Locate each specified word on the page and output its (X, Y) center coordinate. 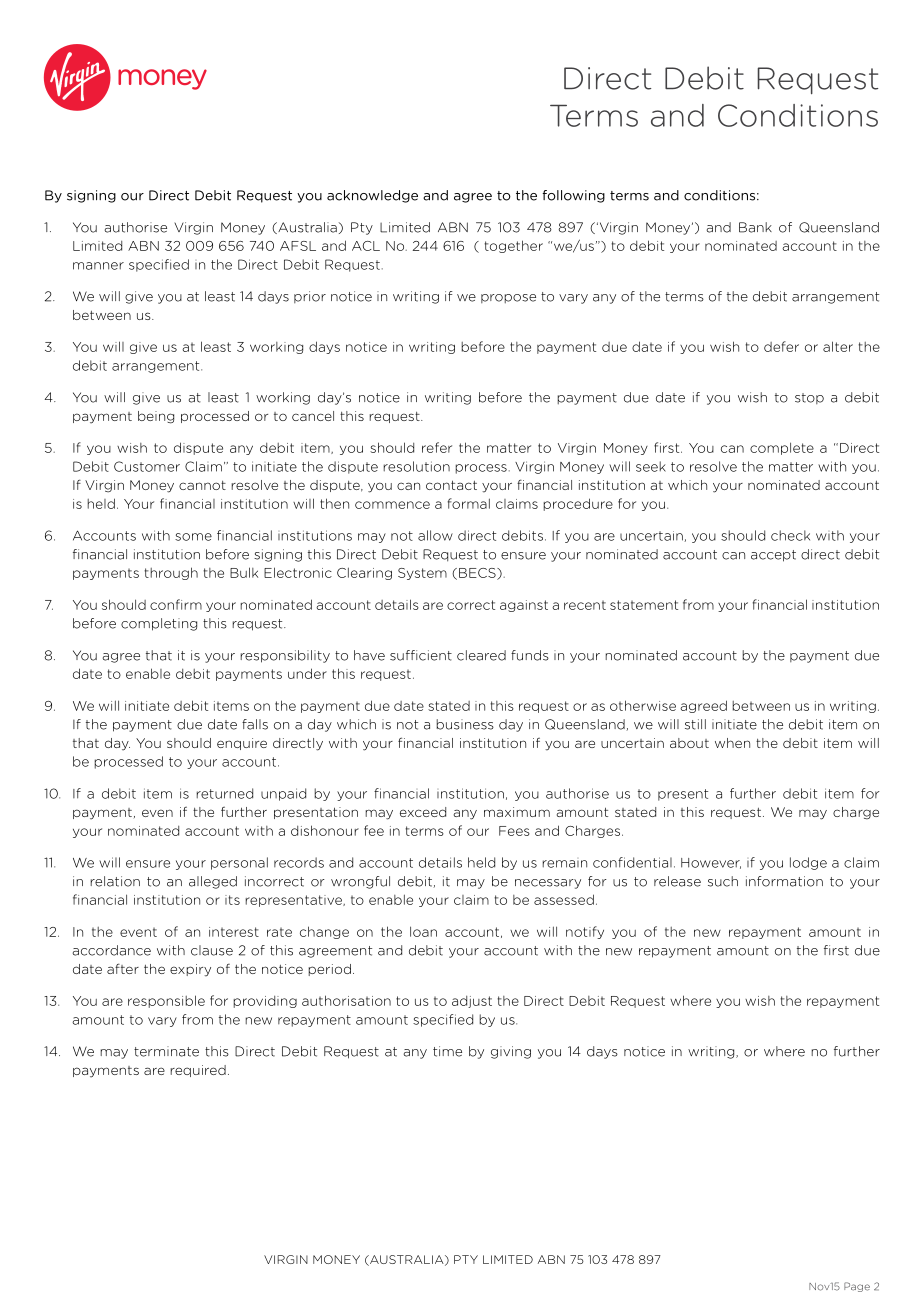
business (465, 724)
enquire (242, 744)
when (732, 743)
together (513, 246)
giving (511, 1052)
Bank (755, 227)
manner (98, 266)
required (198, 1071)
